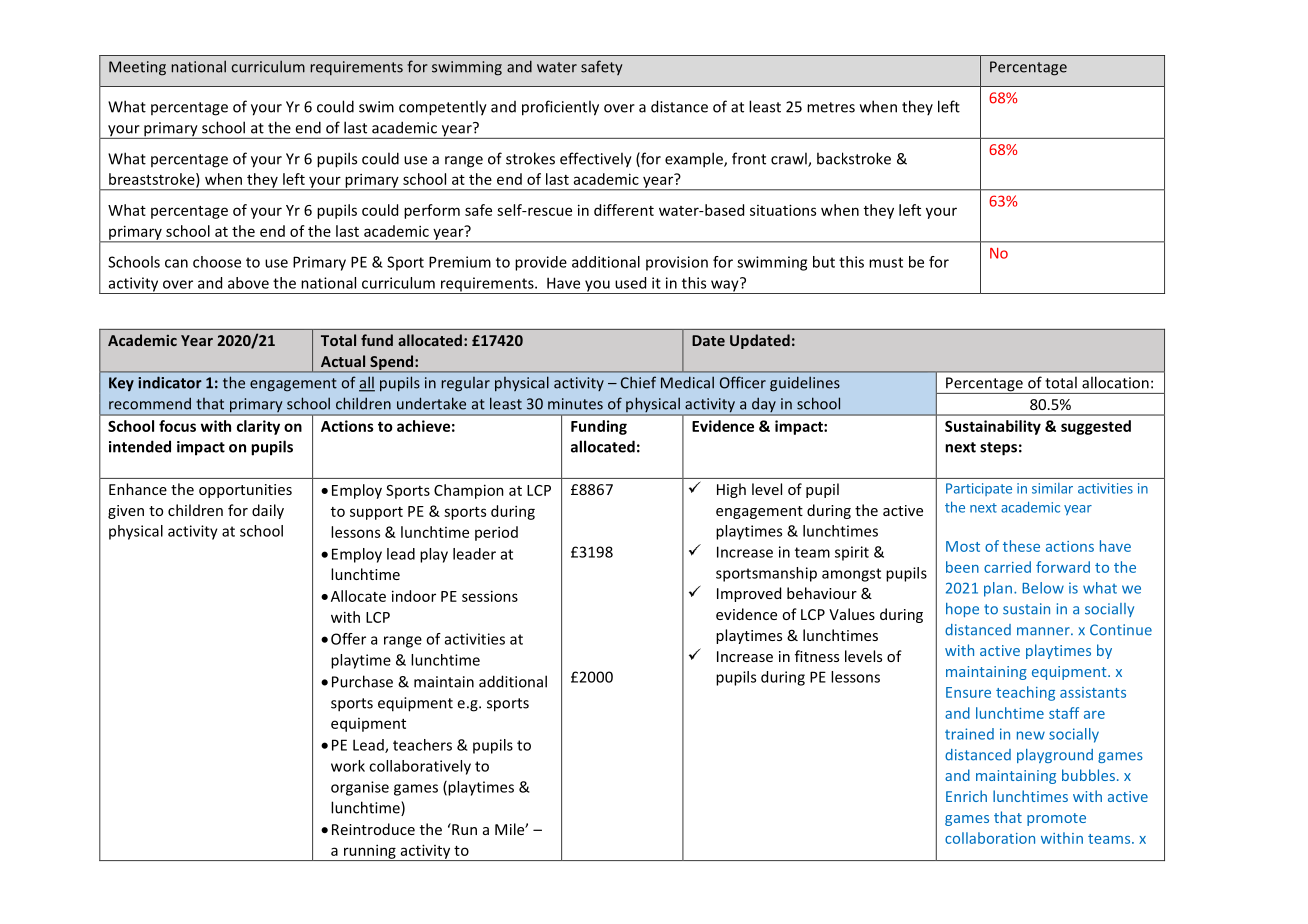  Describe the element at coordinates (831, 107) in the image. I see `metres` at that location.
